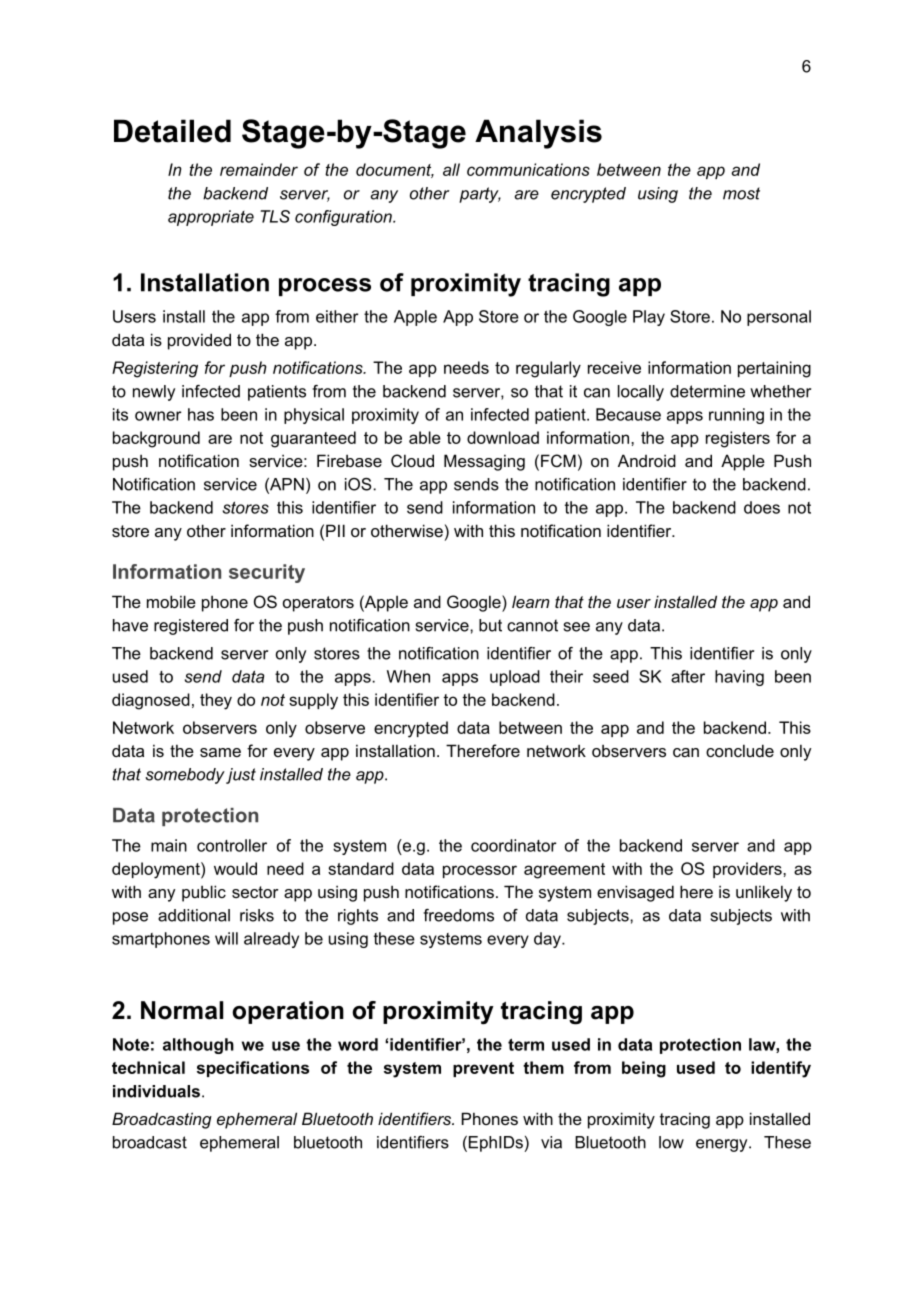 This screenshot has height=1308, width=924. I want to click on individuals, so click(156, 1091).
